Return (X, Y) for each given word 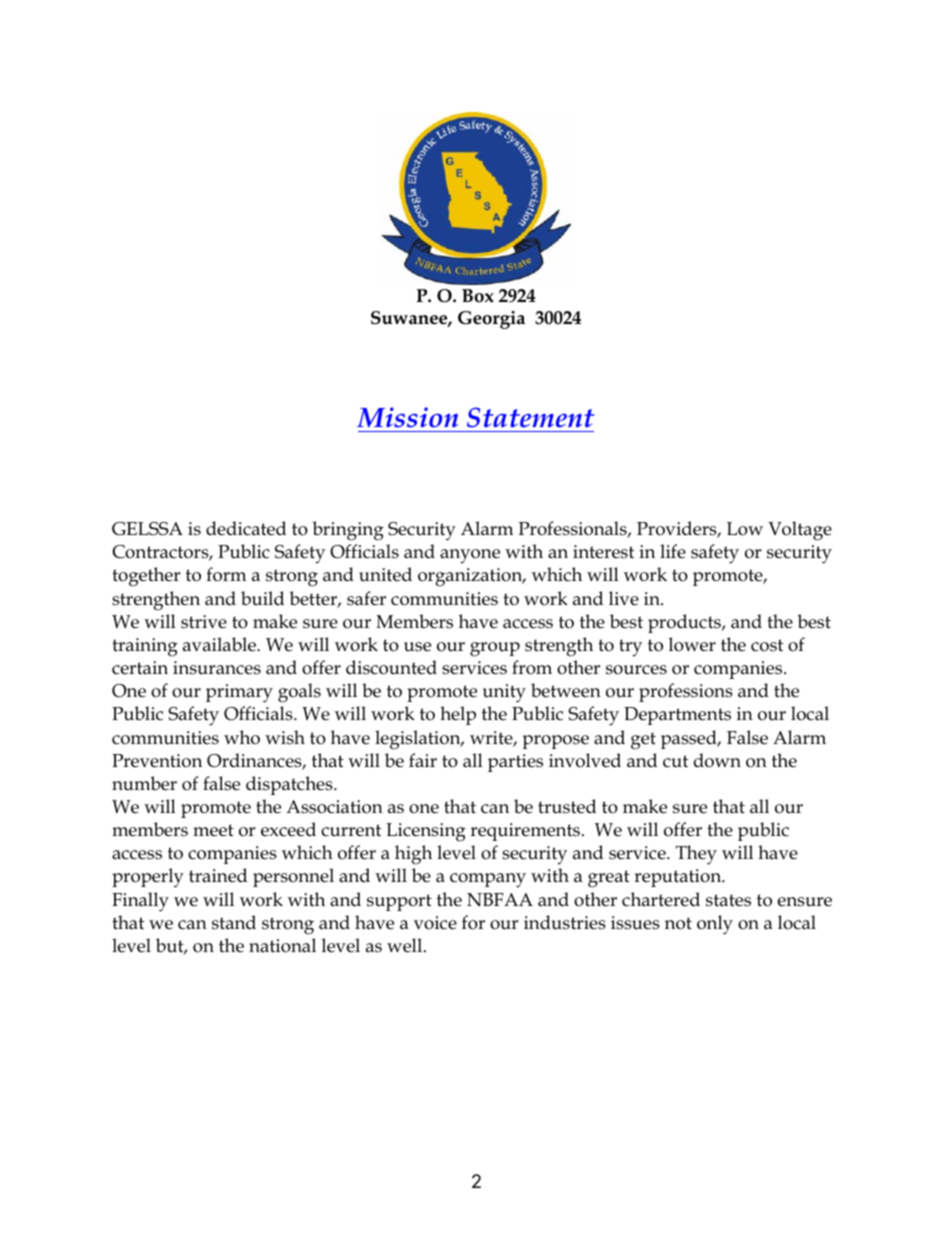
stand (234, 922)
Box (478, 296)
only (715, 925)
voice (435, 923)
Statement (530, 417)
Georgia (491, 320)
